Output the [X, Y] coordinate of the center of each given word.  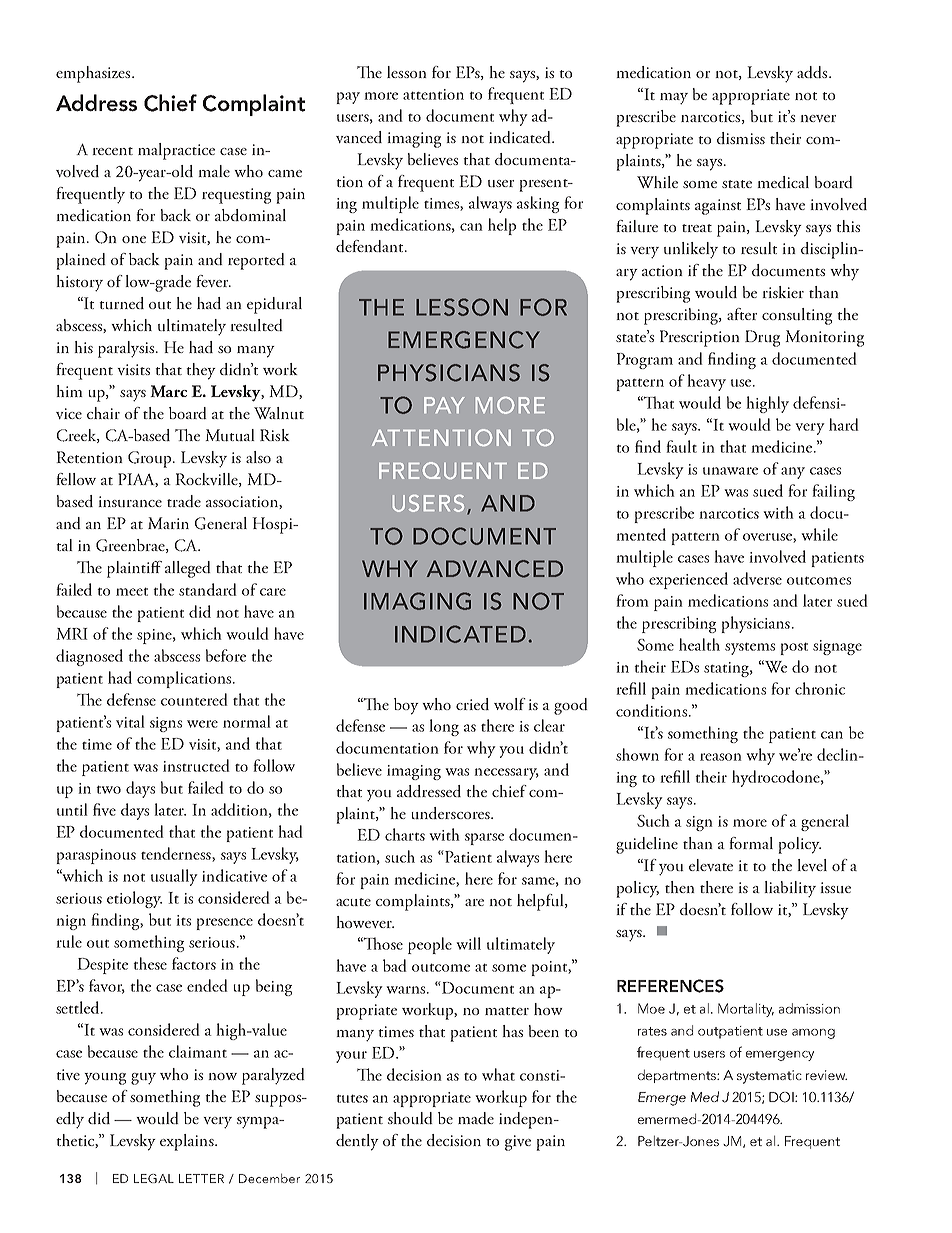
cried [472, 704]
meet [132, 591]
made [476, 1118]
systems [750, 648]
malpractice [176, 151]
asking [538, 204]
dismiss [741, 138]
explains [188, 1142]
